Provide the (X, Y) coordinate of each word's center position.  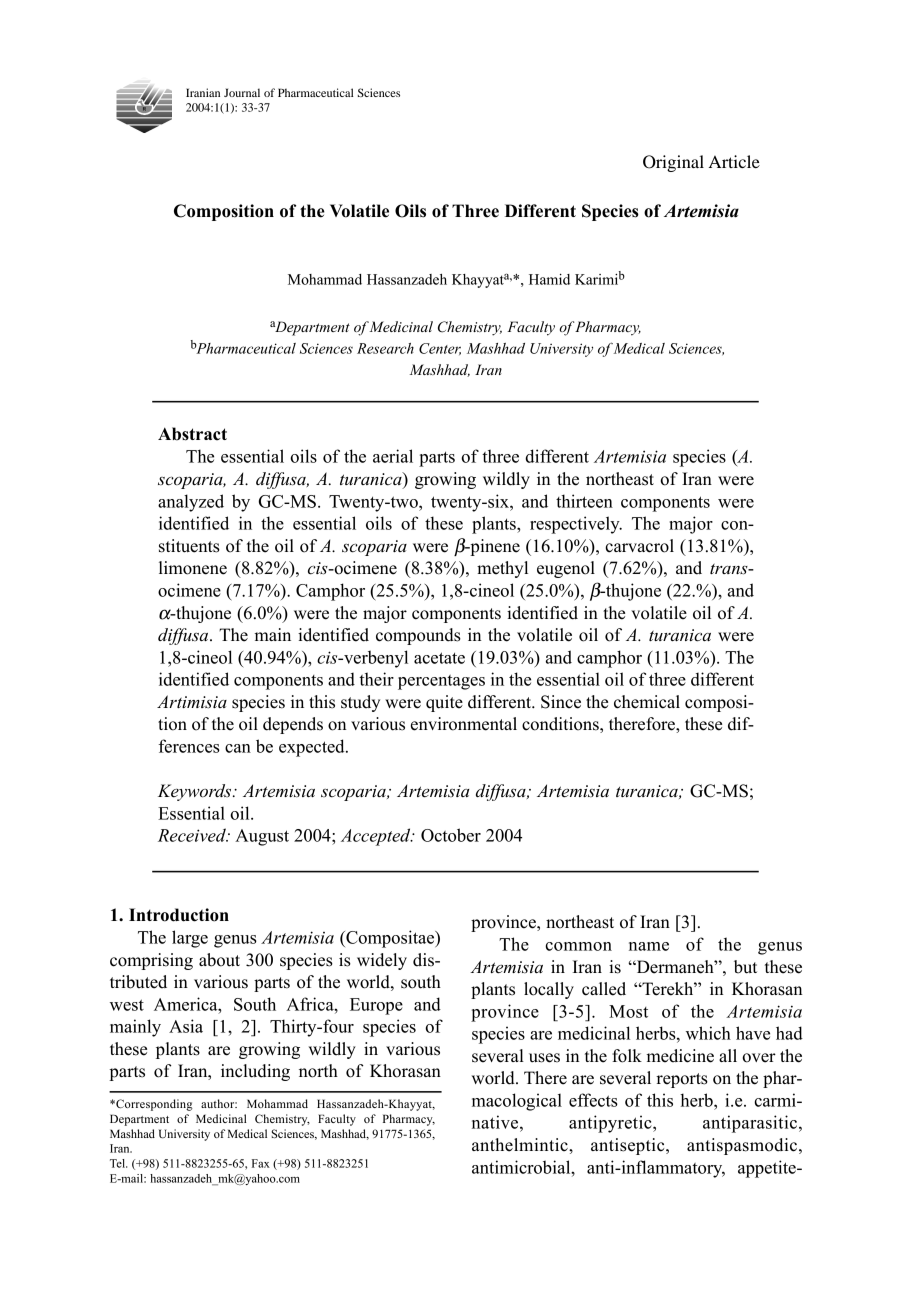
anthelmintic (521, 1145)
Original (673, 163)
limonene (193, 568)
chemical (647, 702)
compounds (418, 636)
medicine (680, 1056)
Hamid (549, 279)
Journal (242, 92)
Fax (261, 1163)
